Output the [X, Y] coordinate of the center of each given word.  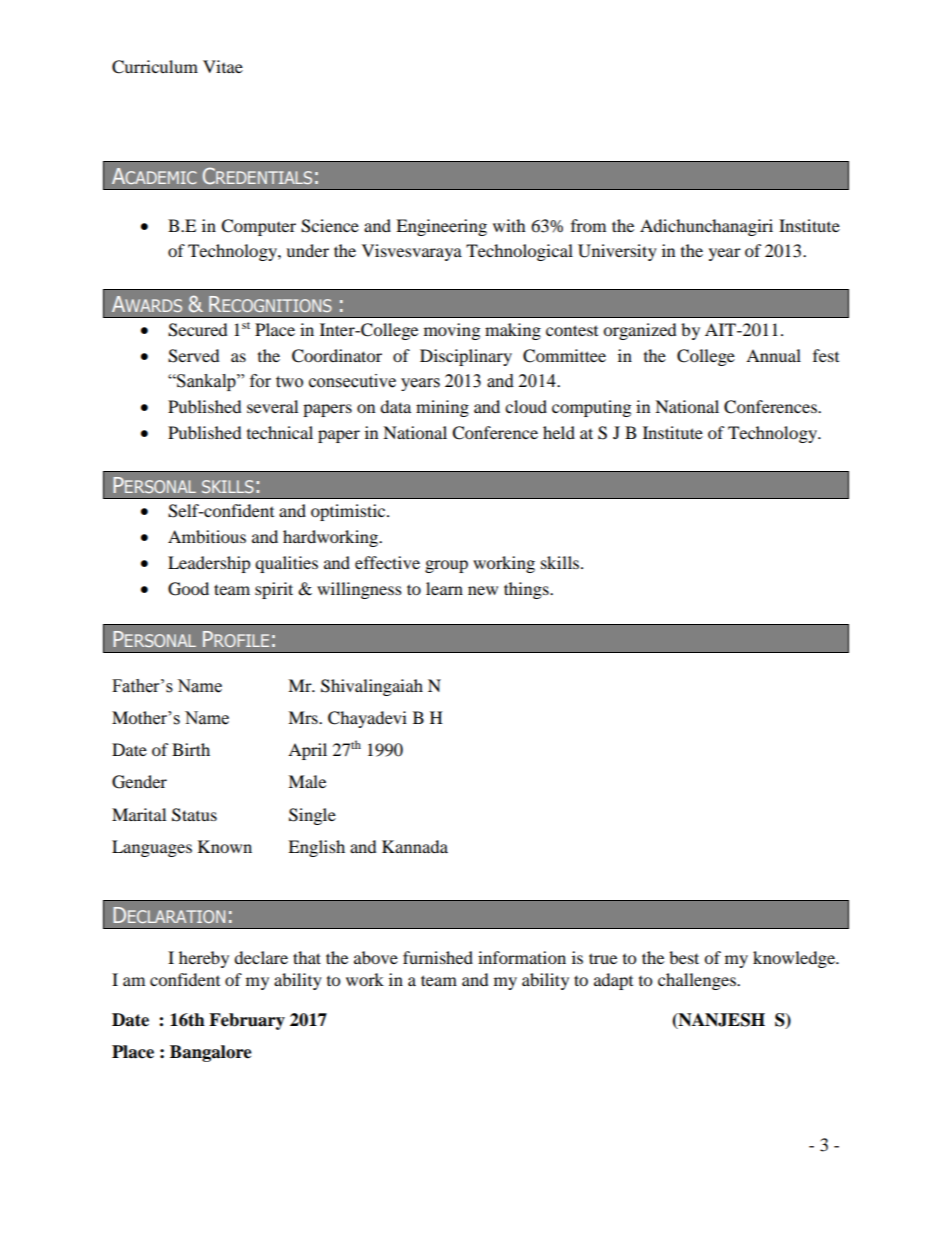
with [509, 225]
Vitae [223, 66]
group [446, 566]
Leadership [209, 564]
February [247, 1021]
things [527, 590]
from [588, 225]
